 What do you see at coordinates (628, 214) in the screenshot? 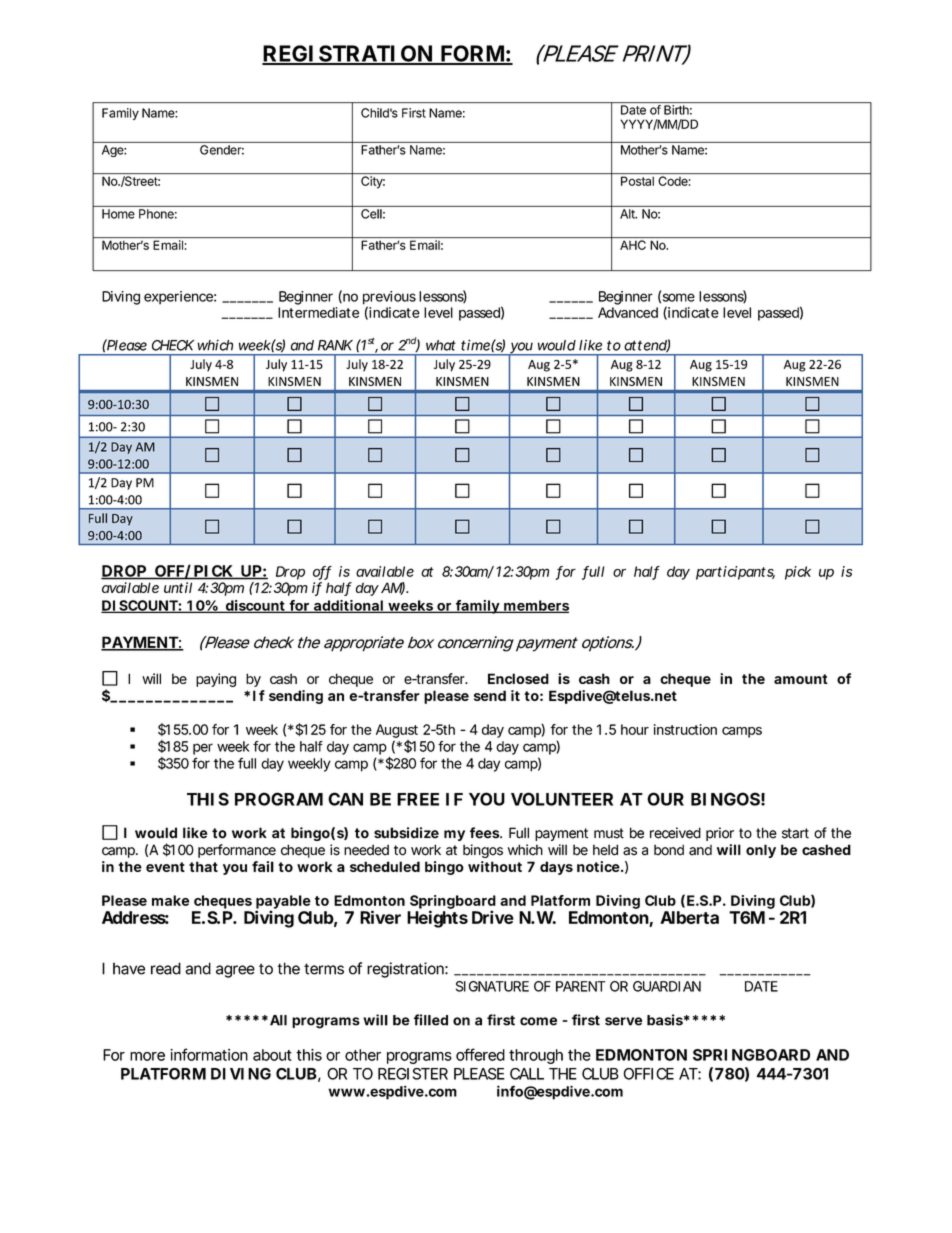
I see `Alt` at bounding box center [628, 214].
